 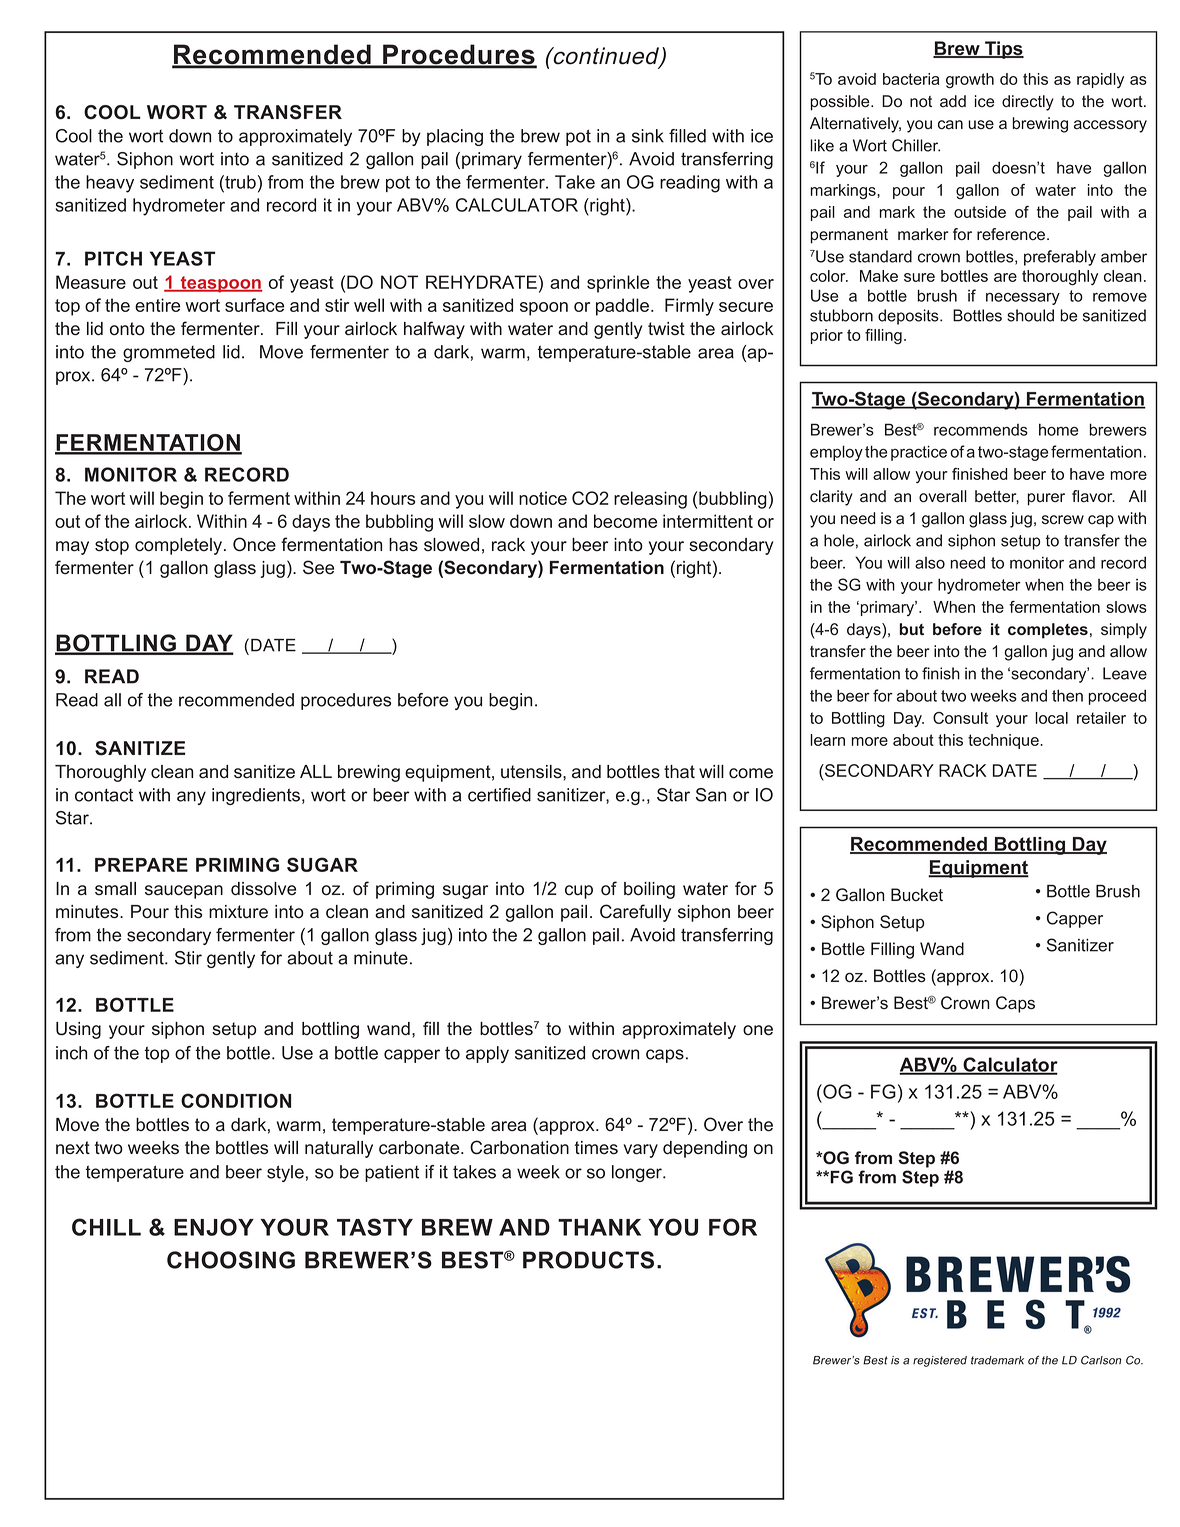 I want to click on one, so click(x=758, y=1030).
